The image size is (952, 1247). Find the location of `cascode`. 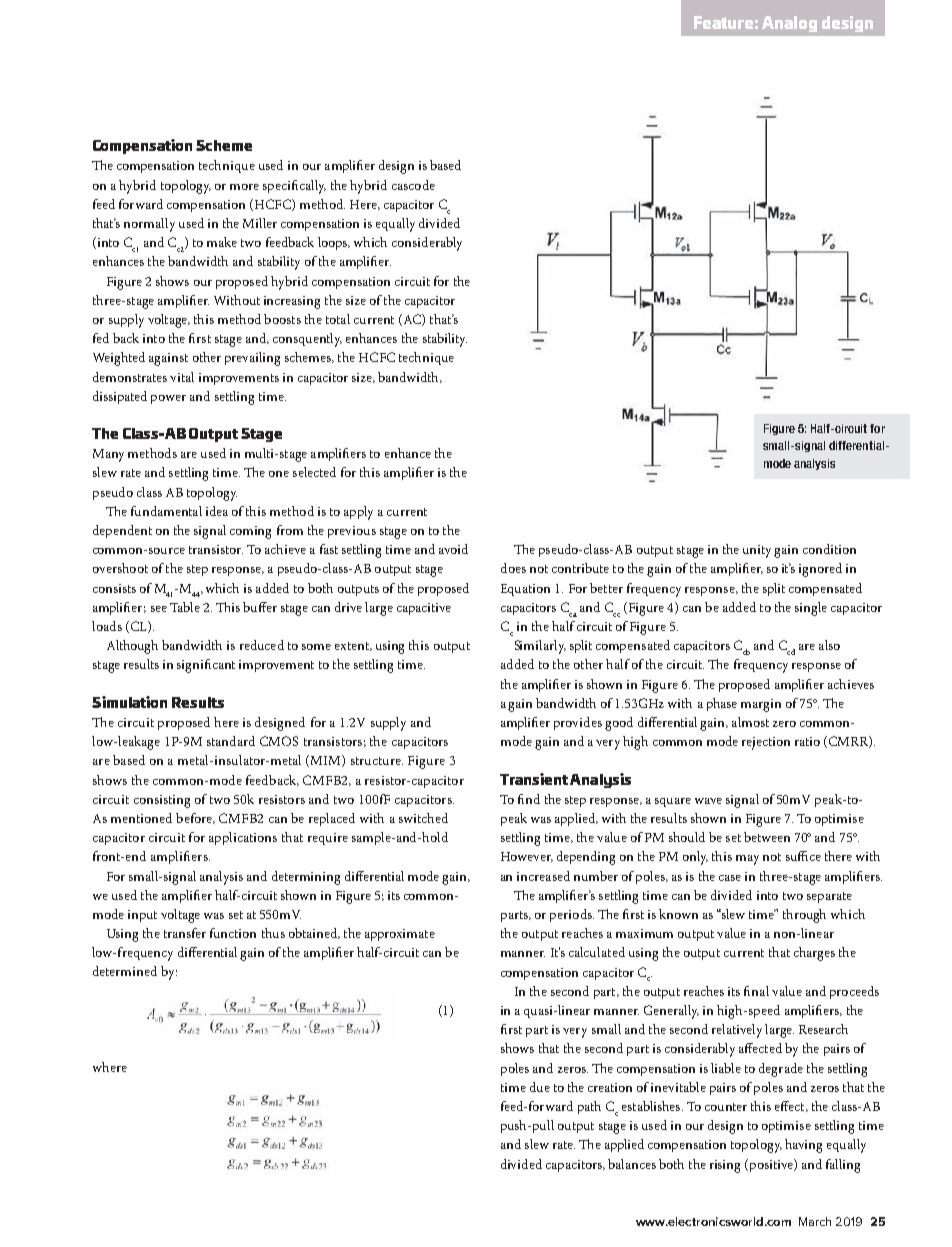

cascode is located at coordinates (413, 185).
